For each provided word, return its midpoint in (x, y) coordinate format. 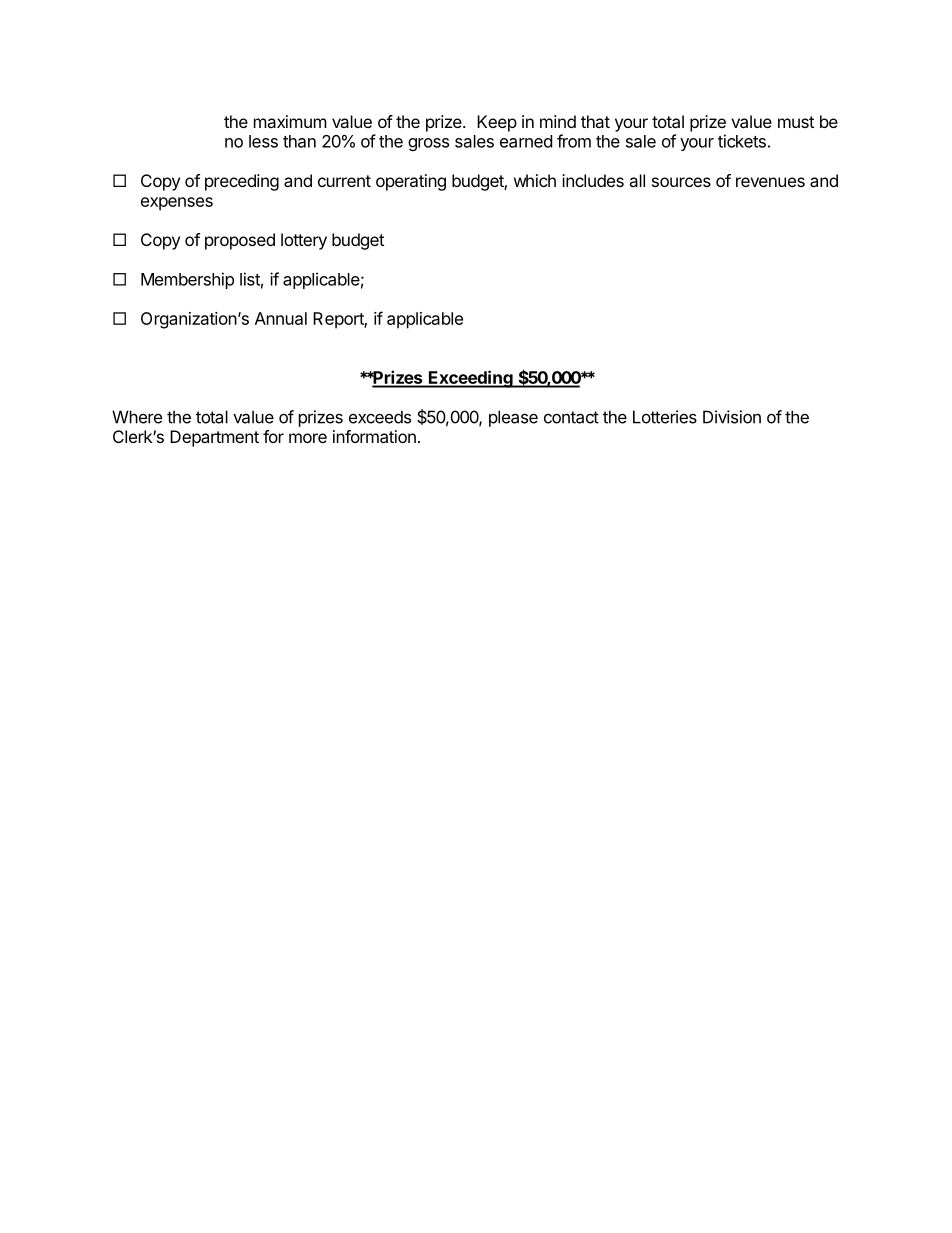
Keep (497, 123)
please (513, 418)
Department (214, 438)
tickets (742, 141)
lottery (304, 241)
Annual (281, 318)
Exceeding (470, 379)
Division (732, 417)
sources (681, 182)
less (263, 141)
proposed (240, 241)
